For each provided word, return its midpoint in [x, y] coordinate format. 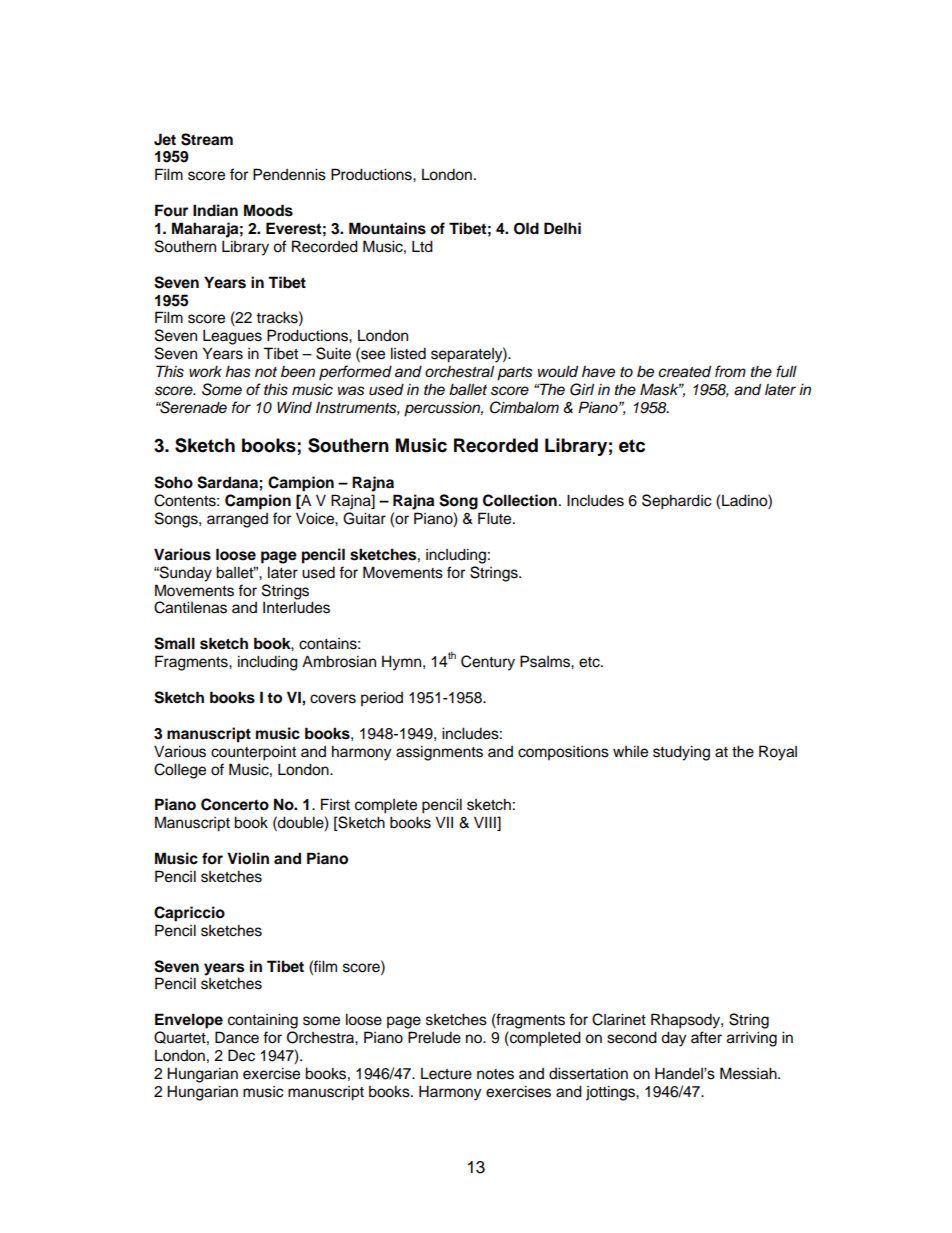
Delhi [562, 228]
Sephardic [677, 502]
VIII [486, 823]
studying [681, 753]
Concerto [235, 804]
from [730, 371]
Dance [237, 1037]
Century [488, 663]
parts [515, 374]
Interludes [296, 607]
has [238, 371]
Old [526, 228]
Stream [207, 139]
